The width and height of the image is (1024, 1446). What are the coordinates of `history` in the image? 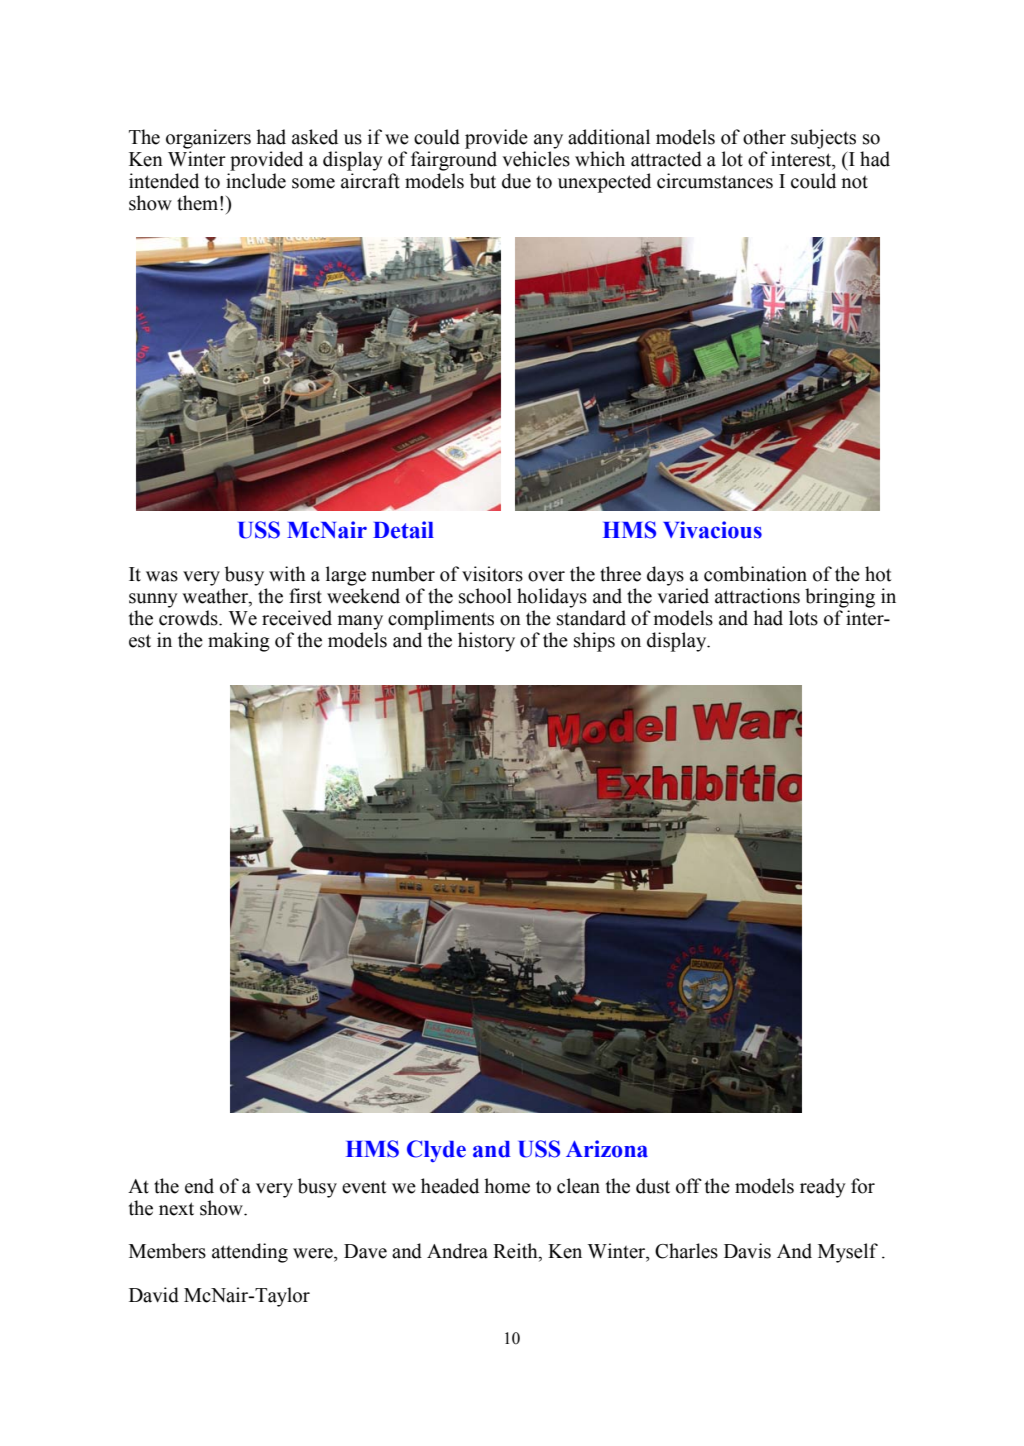 It's located at (486, 642).
